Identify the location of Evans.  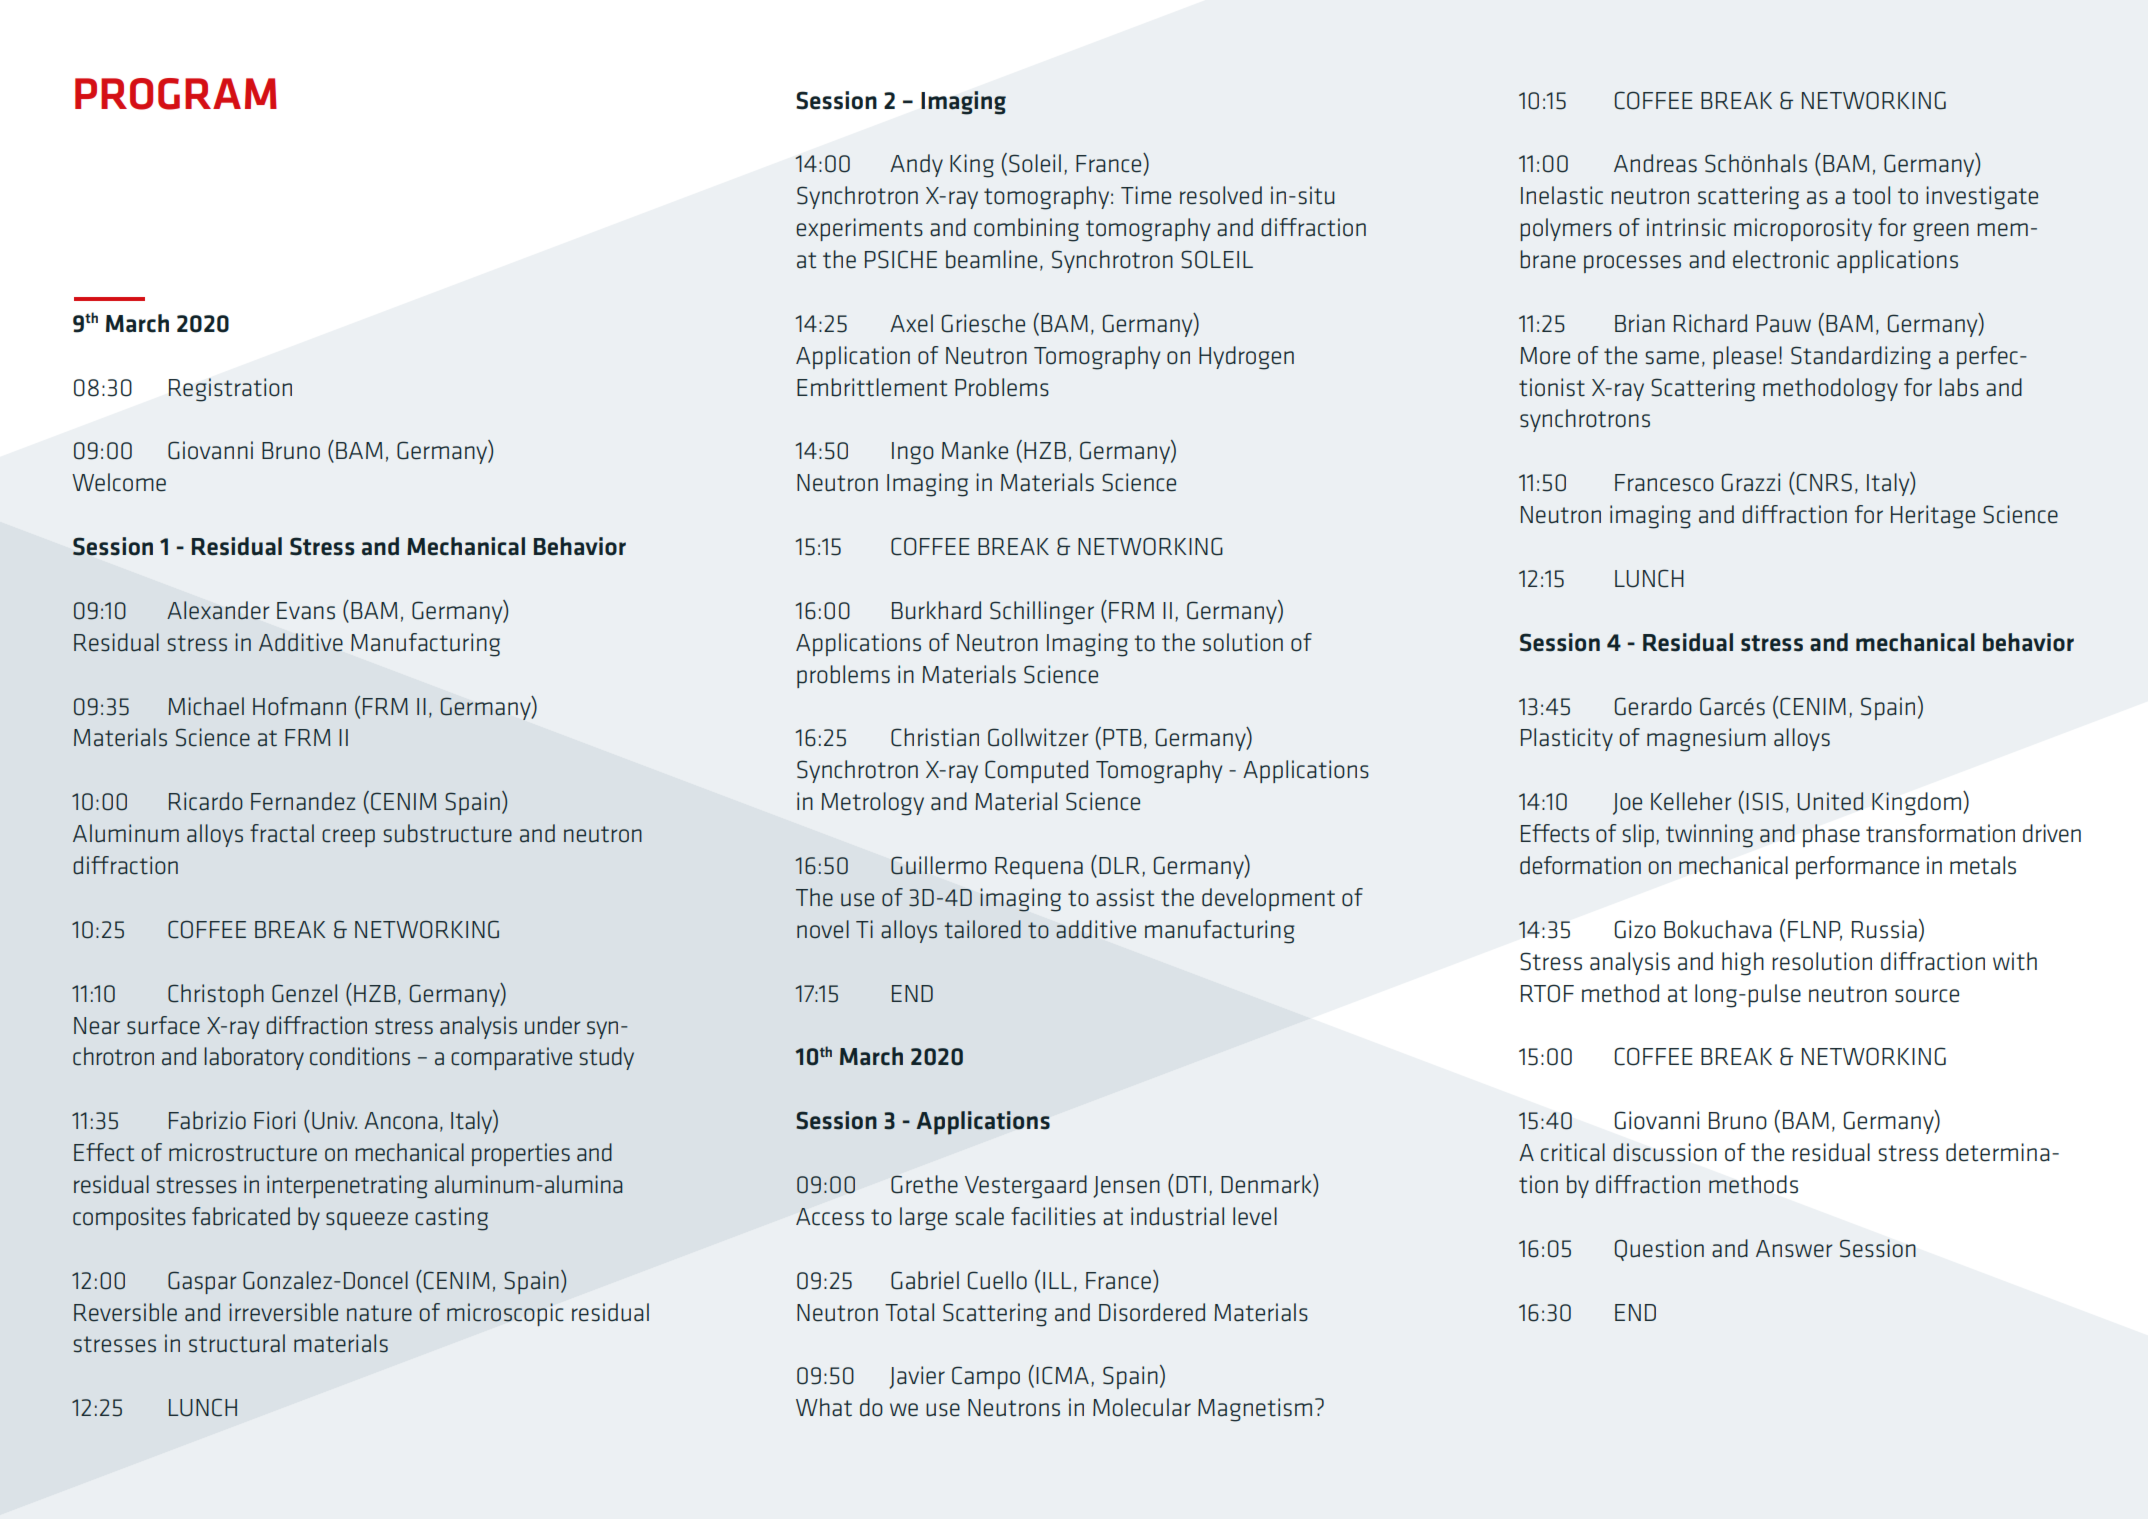
(306, 611).
